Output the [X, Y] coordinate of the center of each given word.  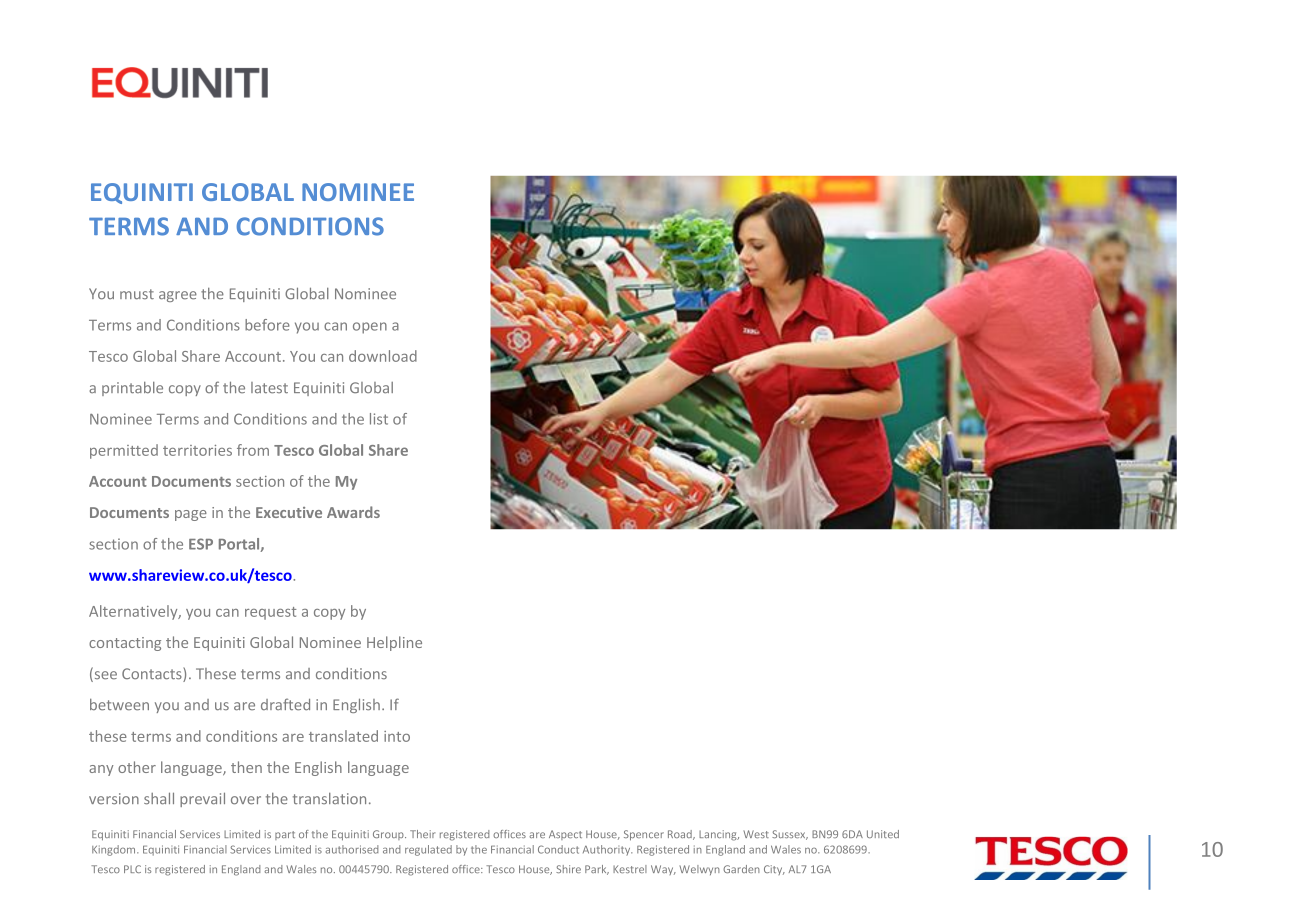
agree [178, 296]
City [774, 870]
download [383, 356]
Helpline [394, 643]
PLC [132, 869]
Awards [353, 512]
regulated [428, 850]
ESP [201, 544]
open [370, 328]
